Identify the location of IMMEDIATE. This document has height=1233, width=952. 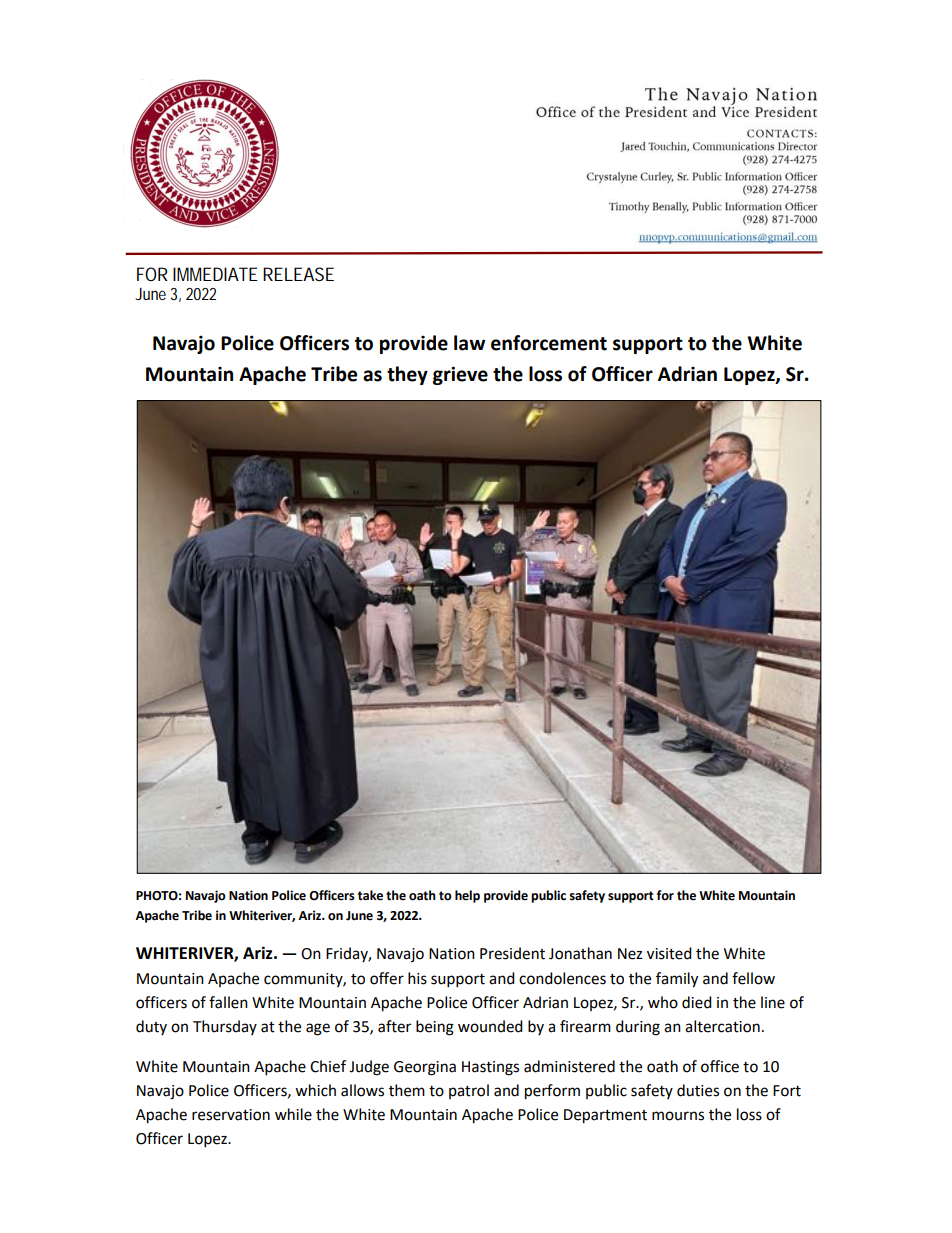
(215, 274).
